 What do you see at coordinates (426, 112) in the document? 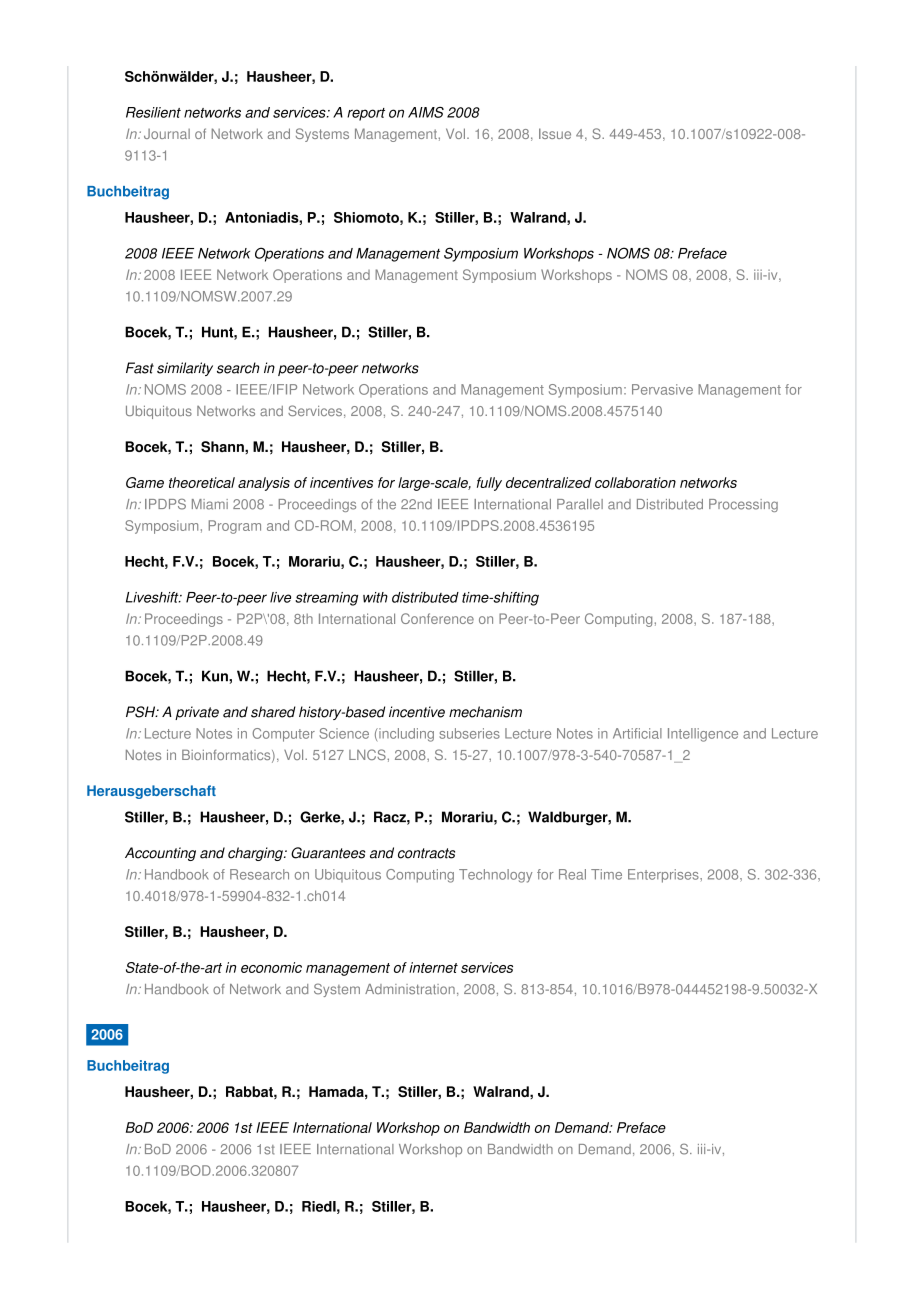
I see `AIMS` at bounding box center [426, 112].
